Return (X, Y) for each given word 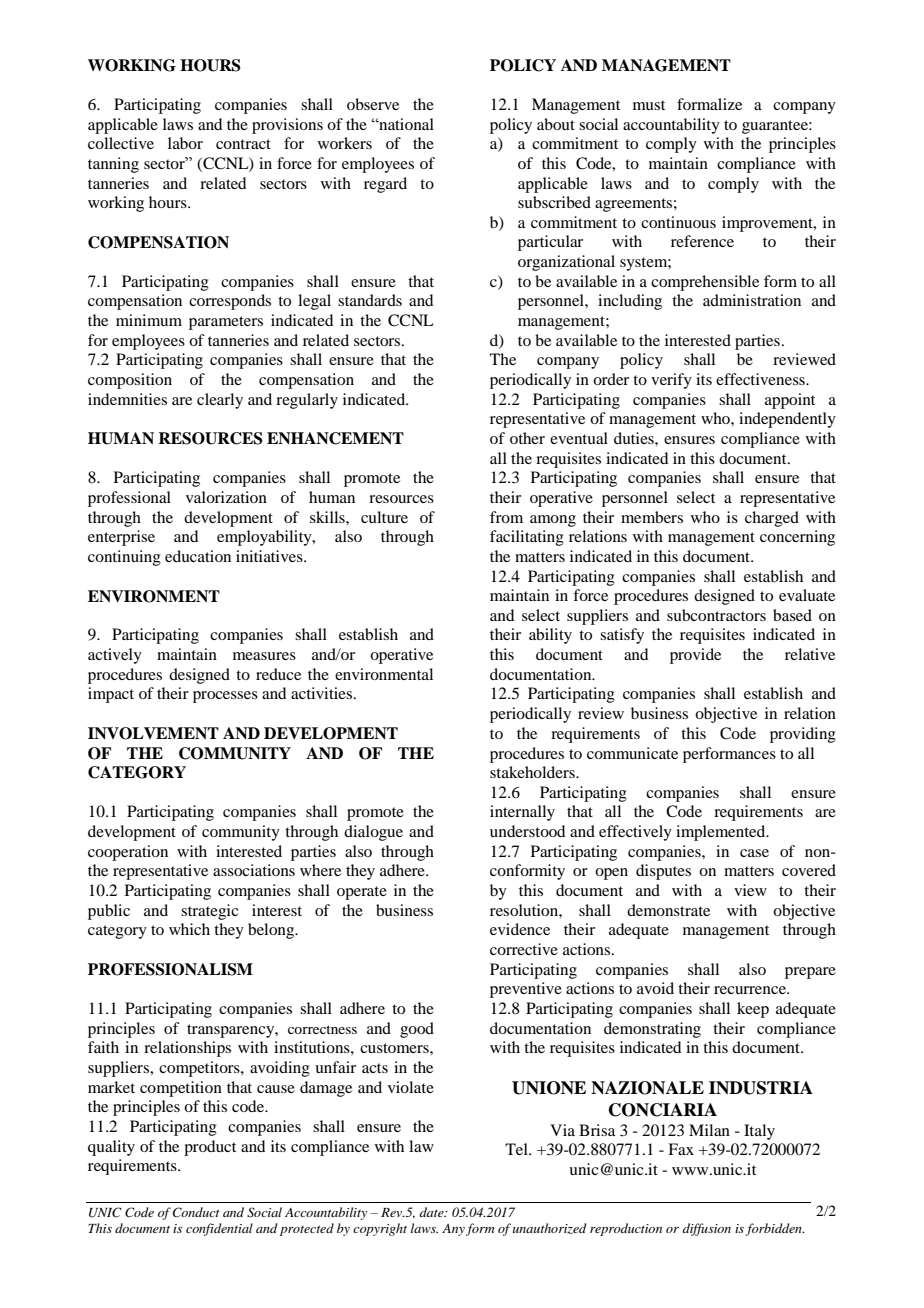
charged (772, 519)
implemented (722, 833)
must (649, 105)
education (198, 556)
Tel (517, 1149)
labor (185, 143)
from (506, 517)
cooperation (128, 853)
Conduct (196, 1212)
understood (527, 831)
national (405, 124)
